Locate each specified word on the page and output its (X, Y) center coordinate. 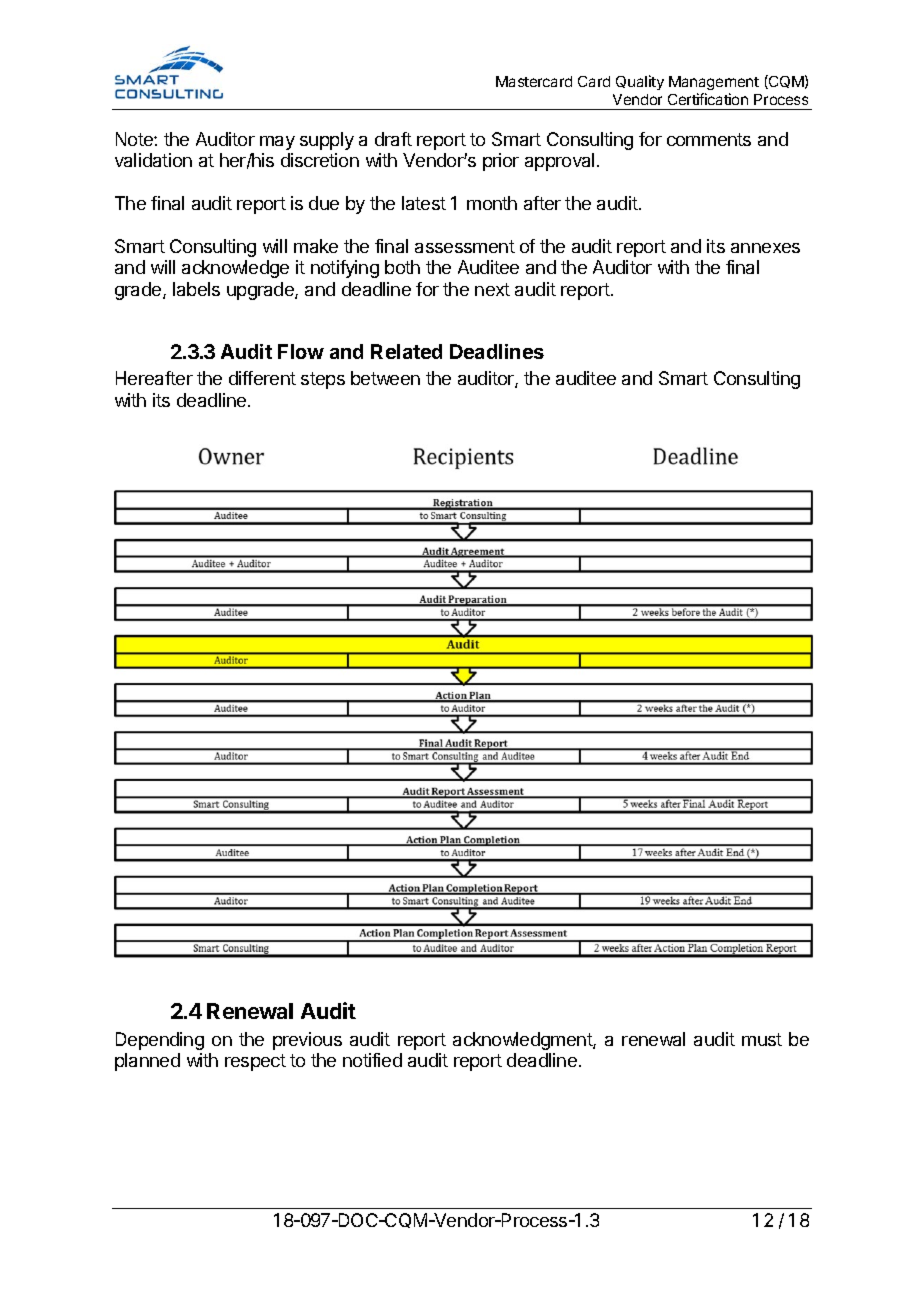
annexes (765, 248)
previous (307, 1041)
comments (709, 139)
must (762, 1039)
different (262, 378)
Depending (160, 1041)
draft (393, 139)
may (277, 143)
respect (255, 1062)
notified (372, 1060)
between (385, 378)
